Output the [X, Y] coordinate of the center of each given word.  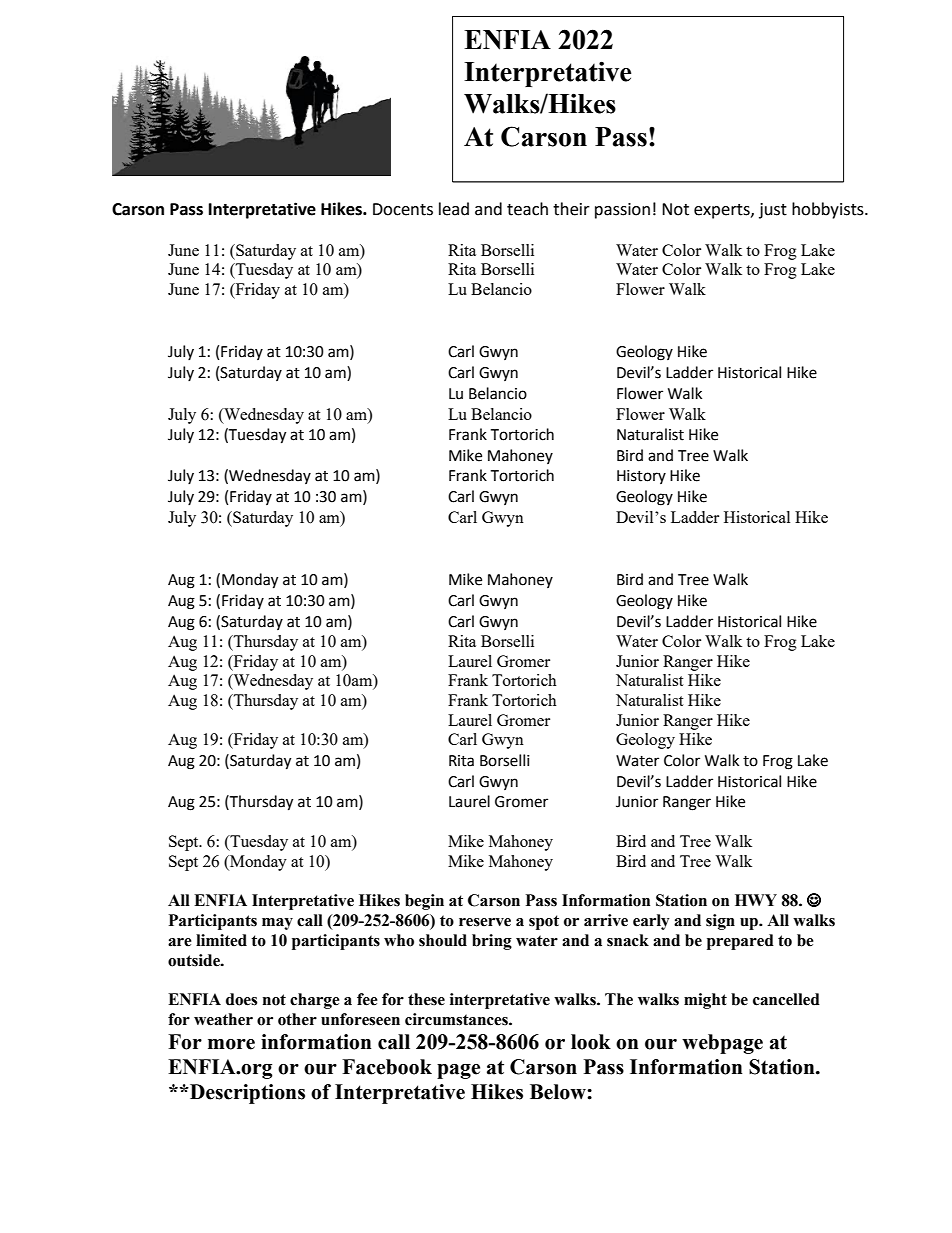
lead [454, 209]
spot [544, 922]
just [773, 211]
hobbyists [829, 210]
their [571, 209]
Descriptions [246, 1094]
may [277, 924]
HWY [756, 900]
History [641, 477]
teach [527, 209]
